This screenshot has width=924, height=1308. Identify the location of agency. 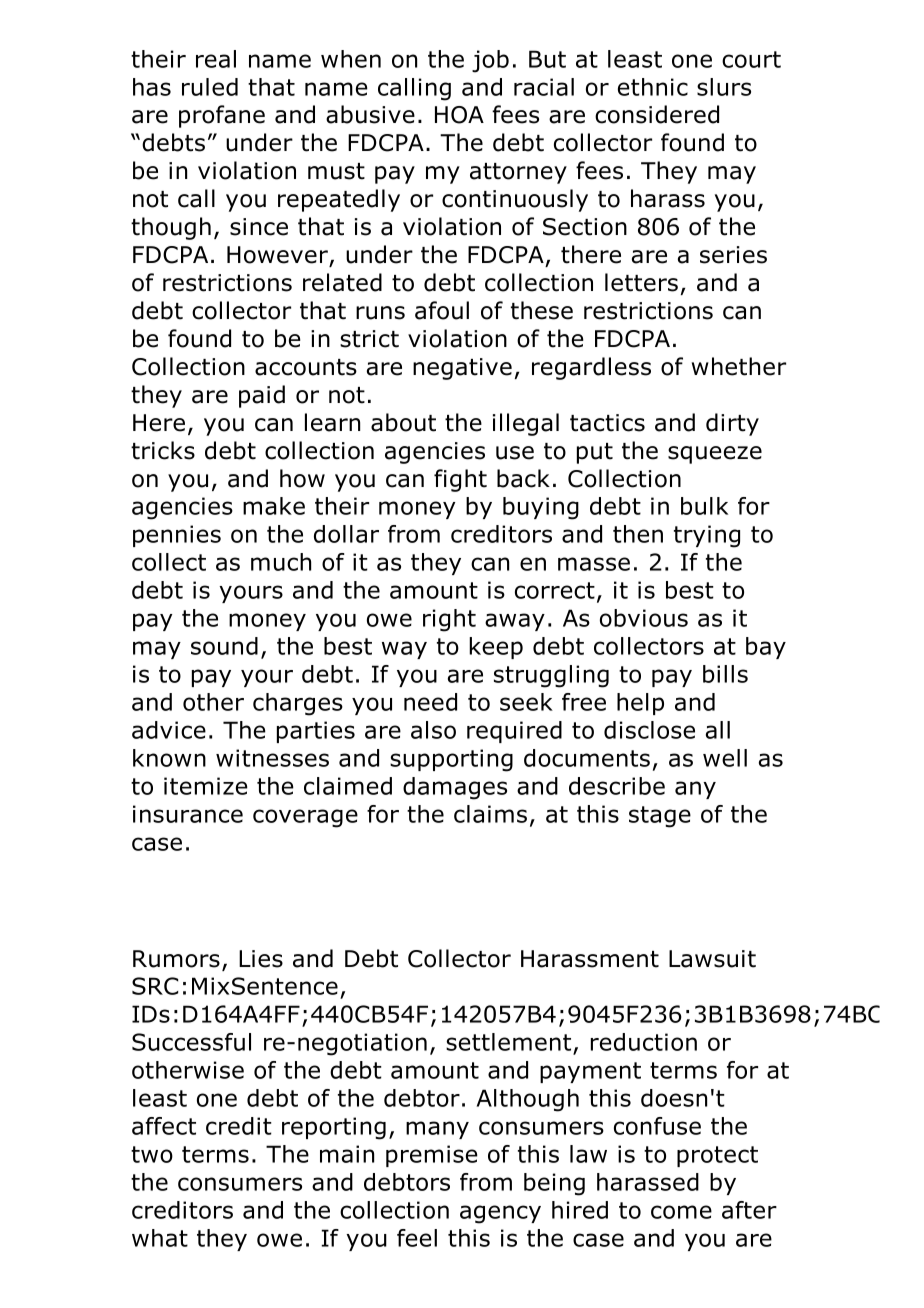
(500, 1214).
